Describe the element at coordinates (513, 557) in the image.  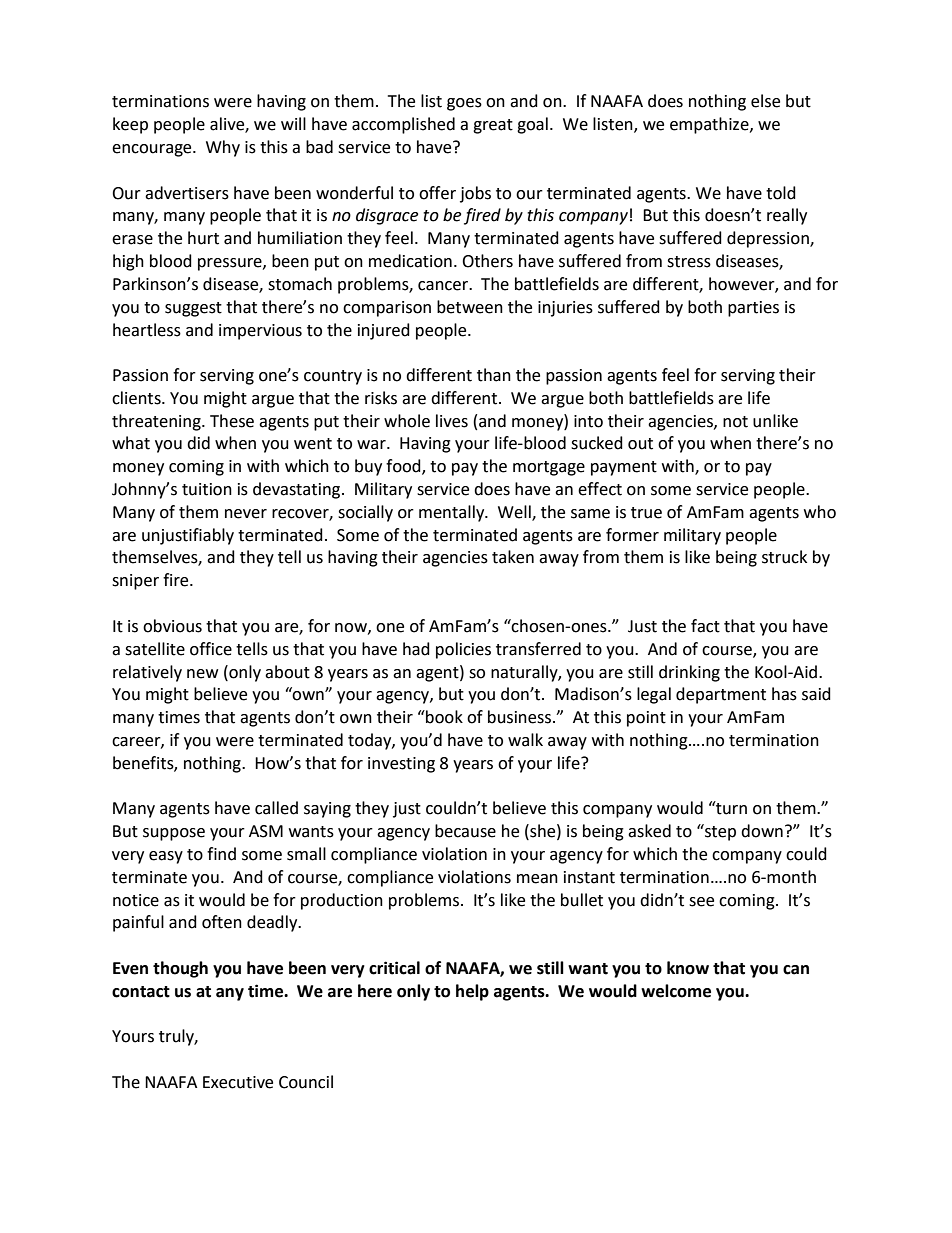
I see `taken` at that location.
